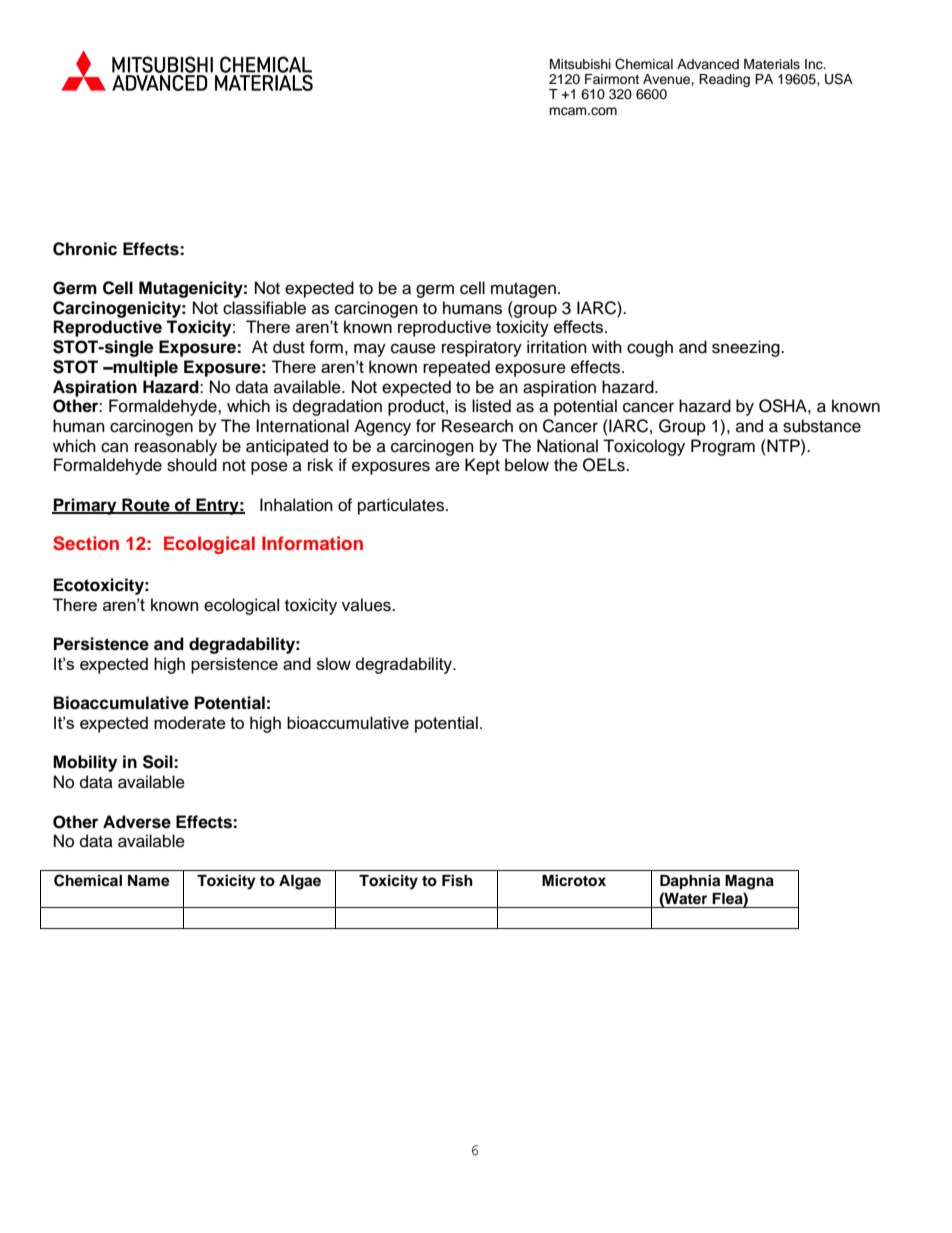 Image resolution: width=952 pixels, height=1233 pixels. Describe the element at coordinates (580, 64) in the screenshot. I see `Mitsubishi` at that location.
